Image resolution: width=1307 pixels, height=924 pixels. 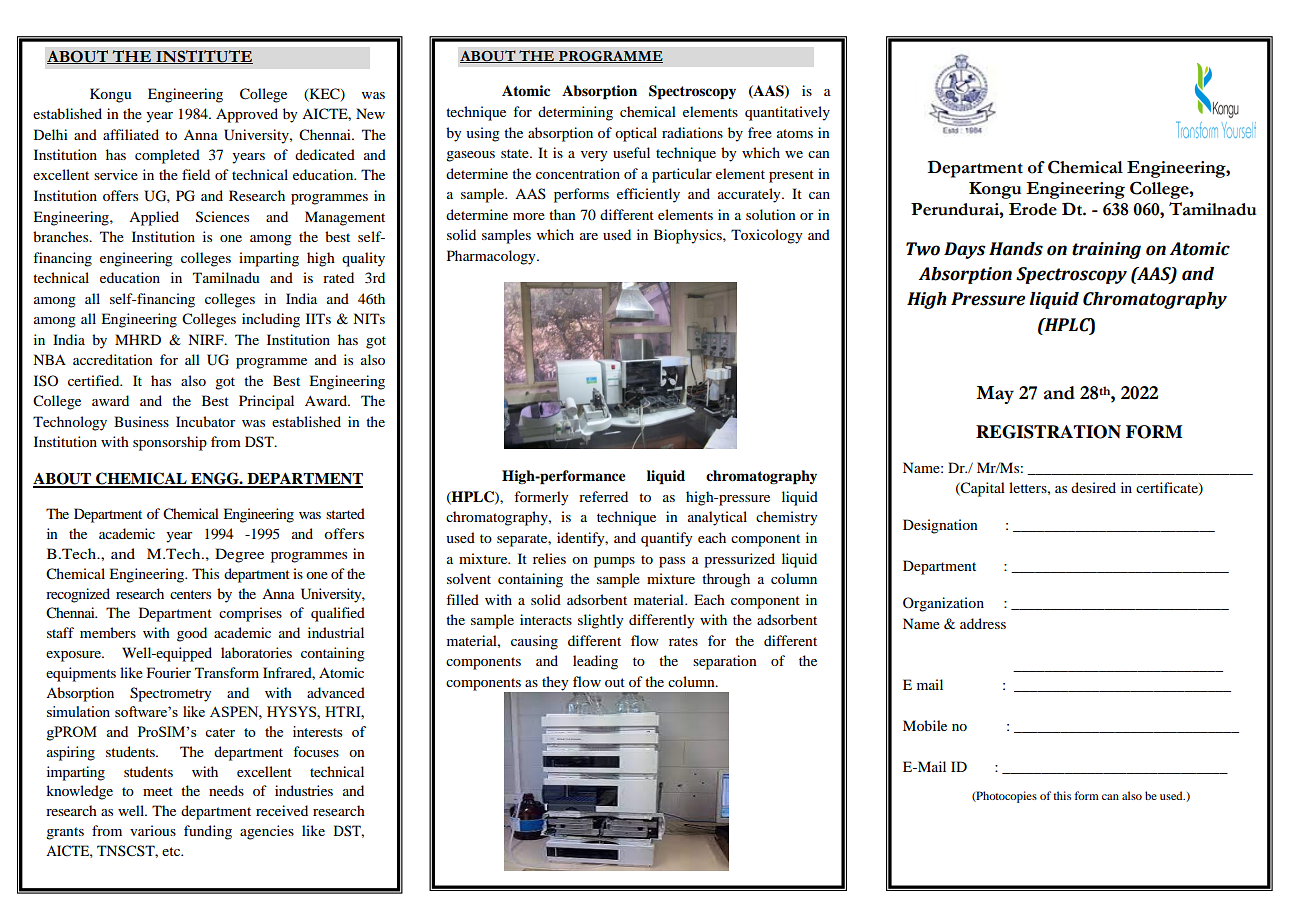 I want to click on Pharmacology, so click(x=492, y=257).
